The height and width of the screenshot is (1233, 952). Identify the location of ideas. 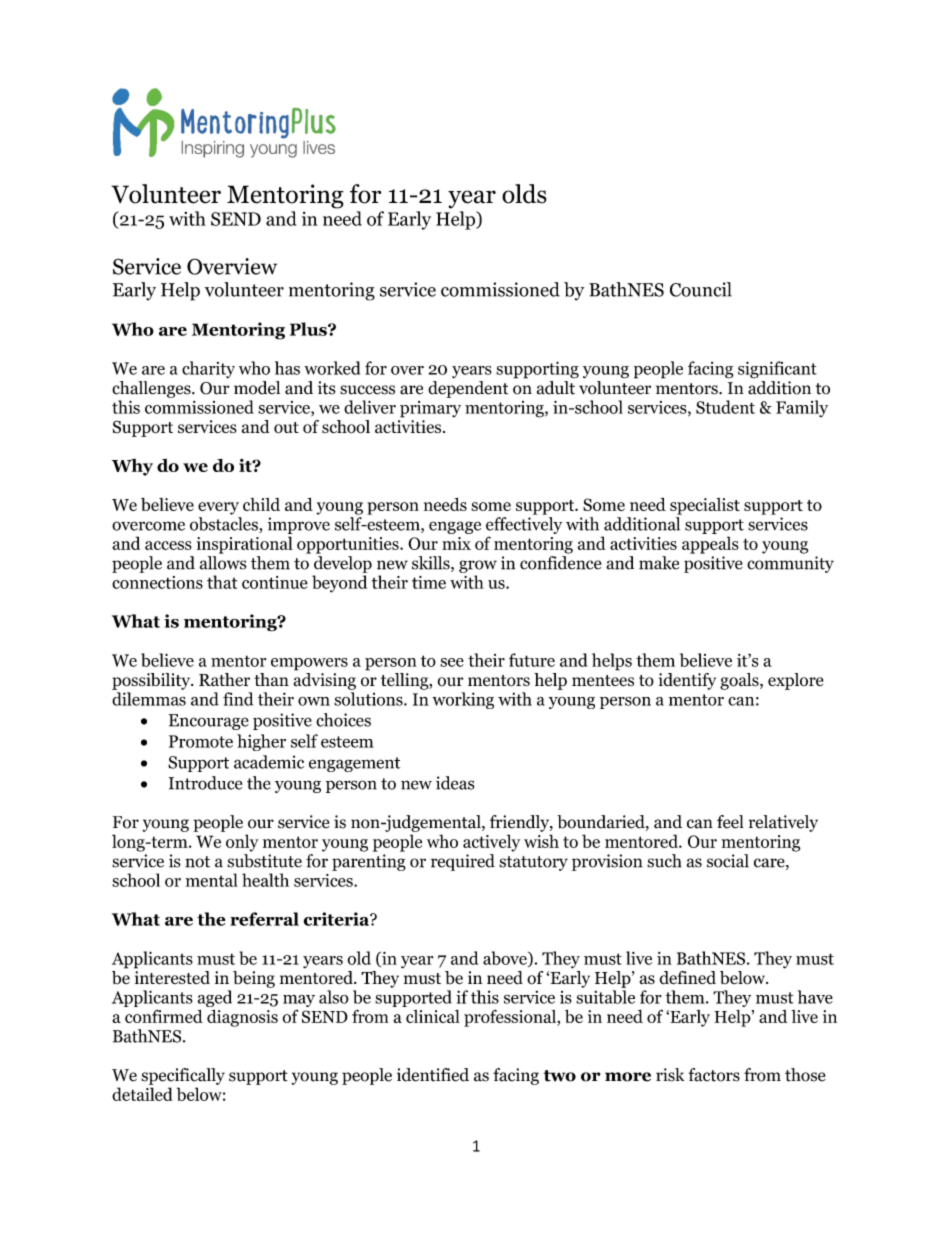
(455, 783).
